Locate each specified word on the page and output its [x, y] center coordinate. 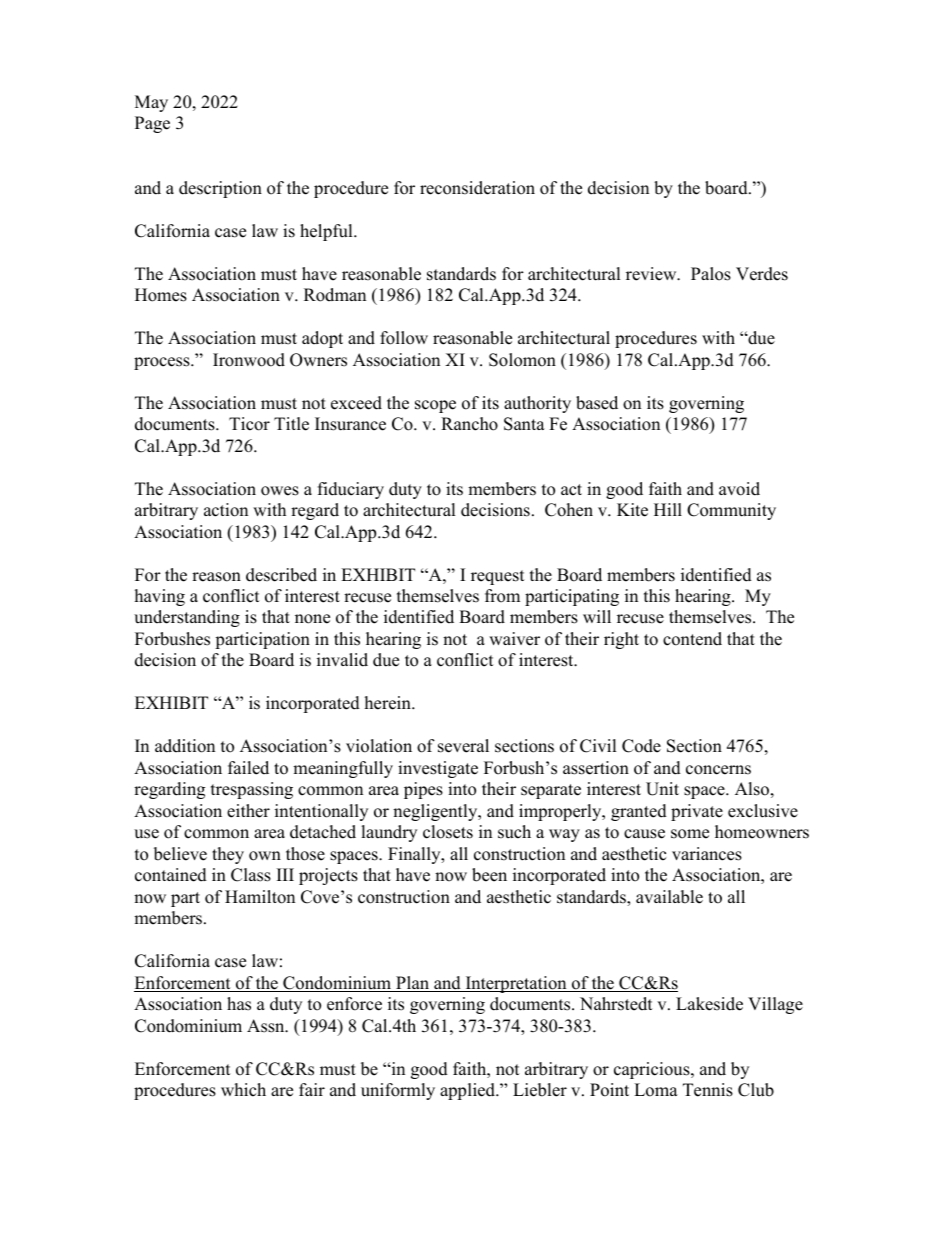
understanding [187, 618]
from [502, 596]
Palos [711, 274]
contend [692, 639]
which [243, 1090]
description [220, 189]
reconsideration [477, 188]
